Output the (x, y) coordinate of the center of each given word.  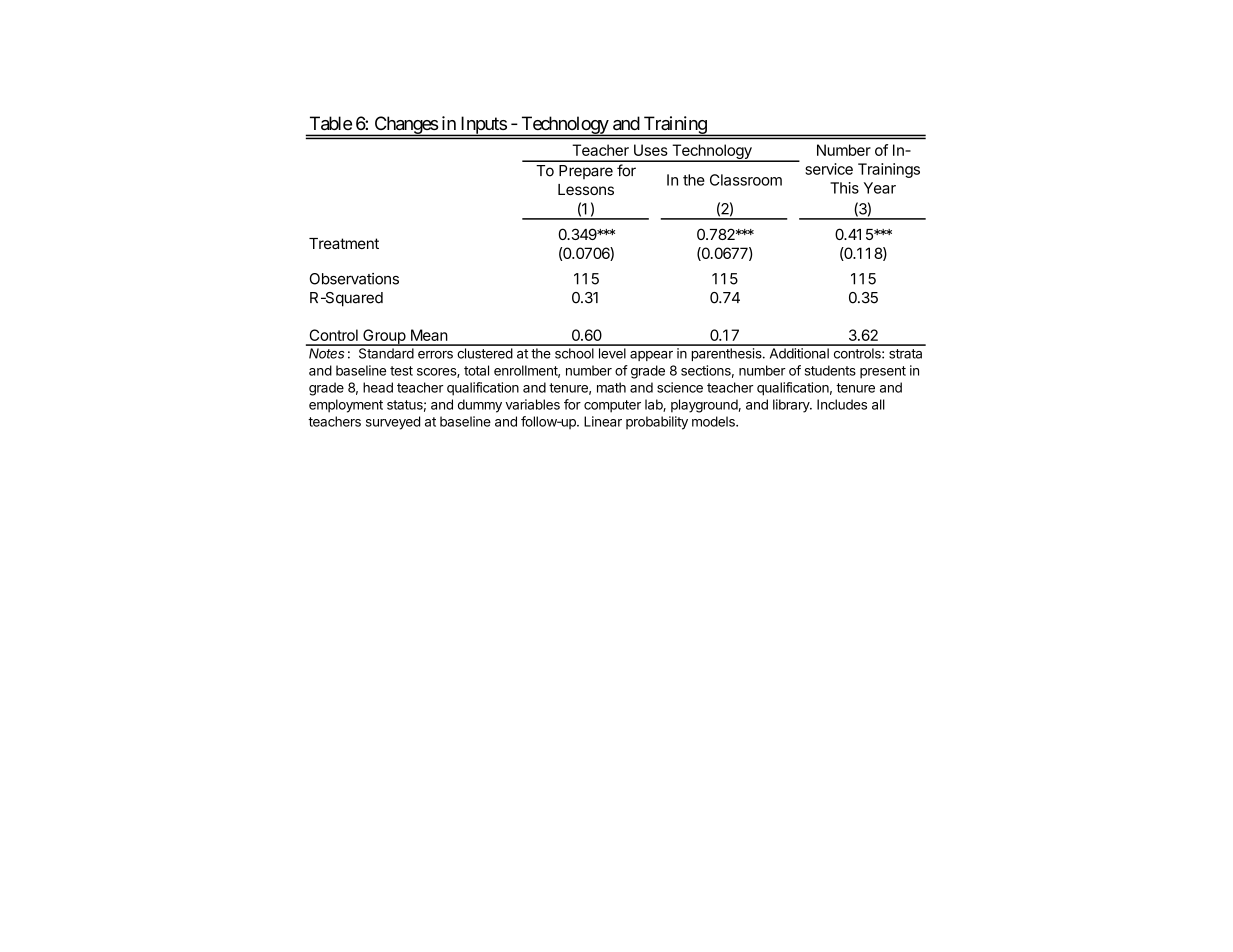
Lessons (586, 189)
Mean (429, 335)
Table (331, 123)
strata (905, 354)
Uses (651, 150)
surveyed (393, 423)
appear (651, 356)
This (844, 188)
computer (612, 406)
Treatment (344, 243)
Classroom (746, 180)
